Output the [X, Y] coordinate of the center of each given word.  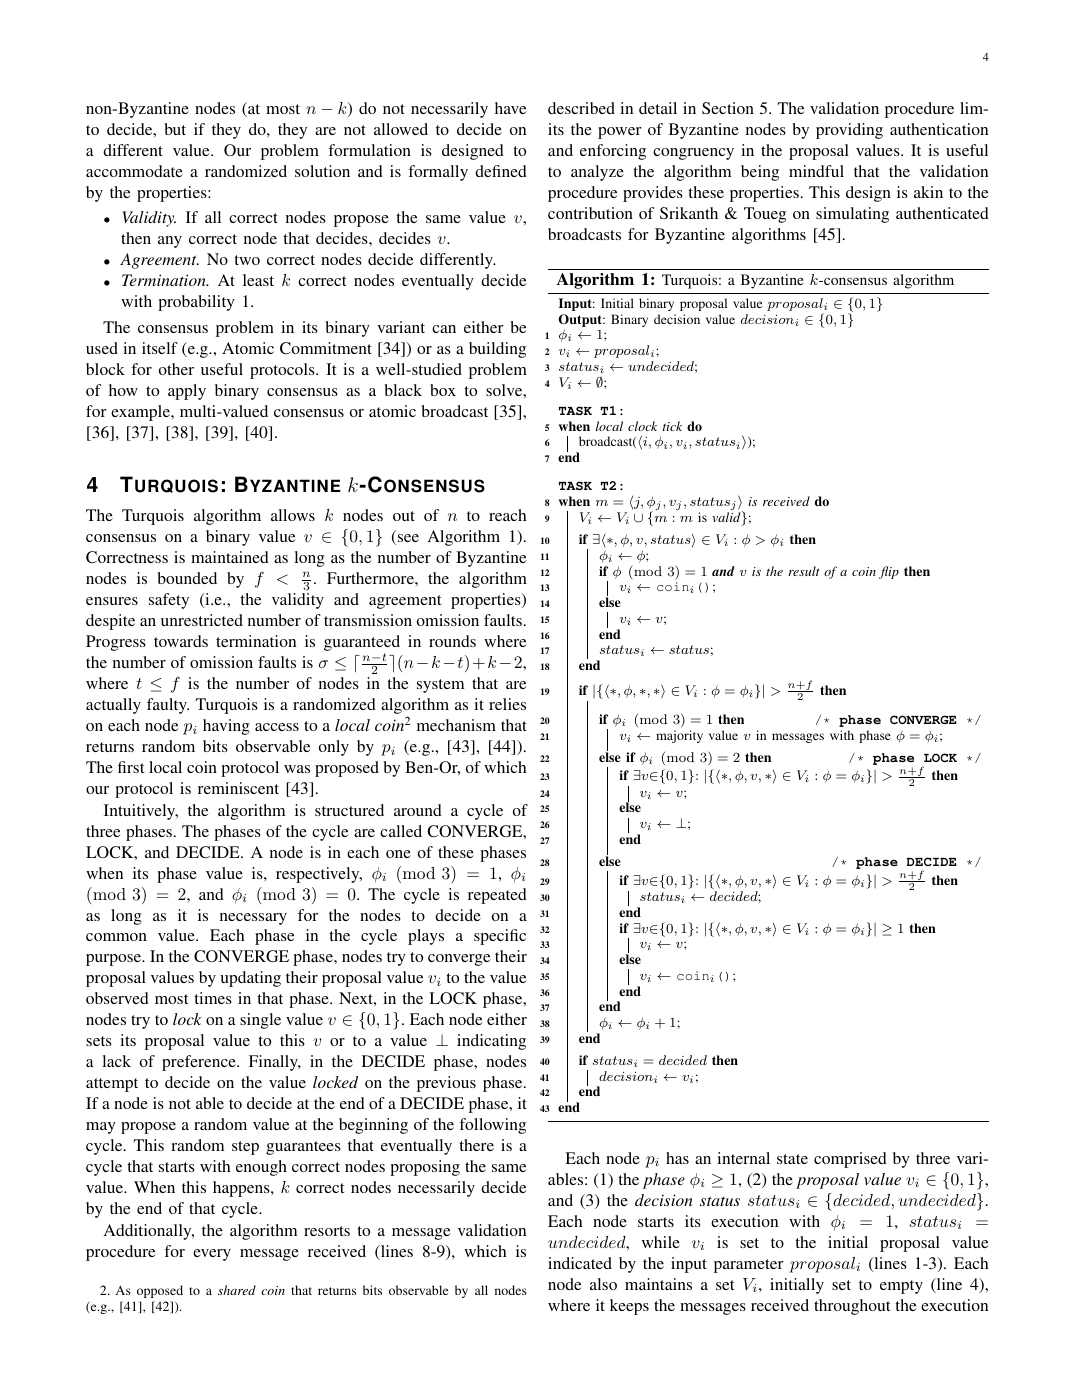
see [407, 539]
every [212, 1255]
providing [849, 131]
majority [679, 736]
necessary [253, 919]
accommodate [134, 171]
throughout [852, 1307]
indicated [580, 1263]
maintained [230, 557]
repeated [497, 896]
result [804, 571]
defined [501, 171]
